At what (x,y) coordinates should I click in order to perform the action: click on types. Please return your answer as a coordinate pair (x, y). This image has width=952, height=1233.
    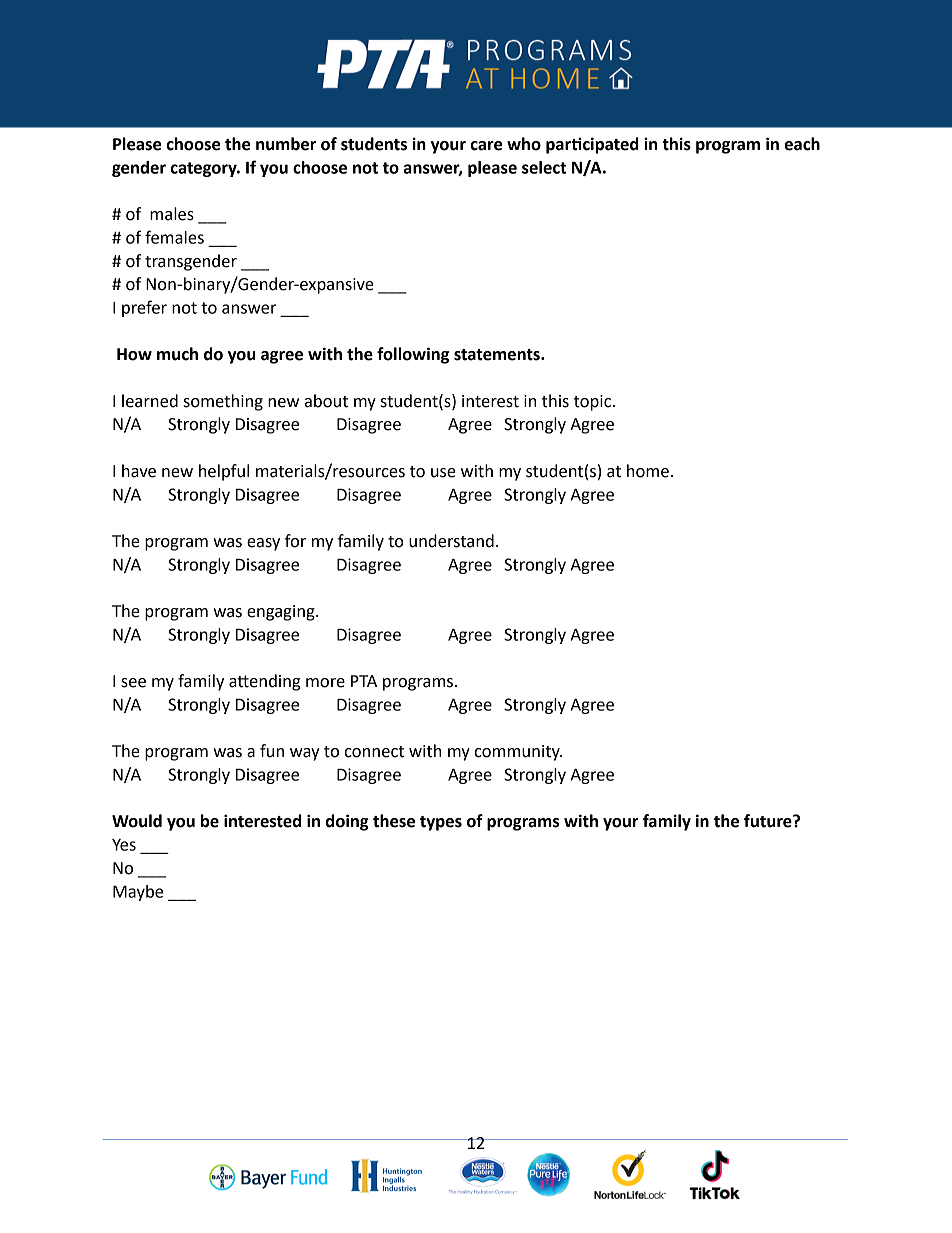
    Looking at the image, I should click on (441, 823).
